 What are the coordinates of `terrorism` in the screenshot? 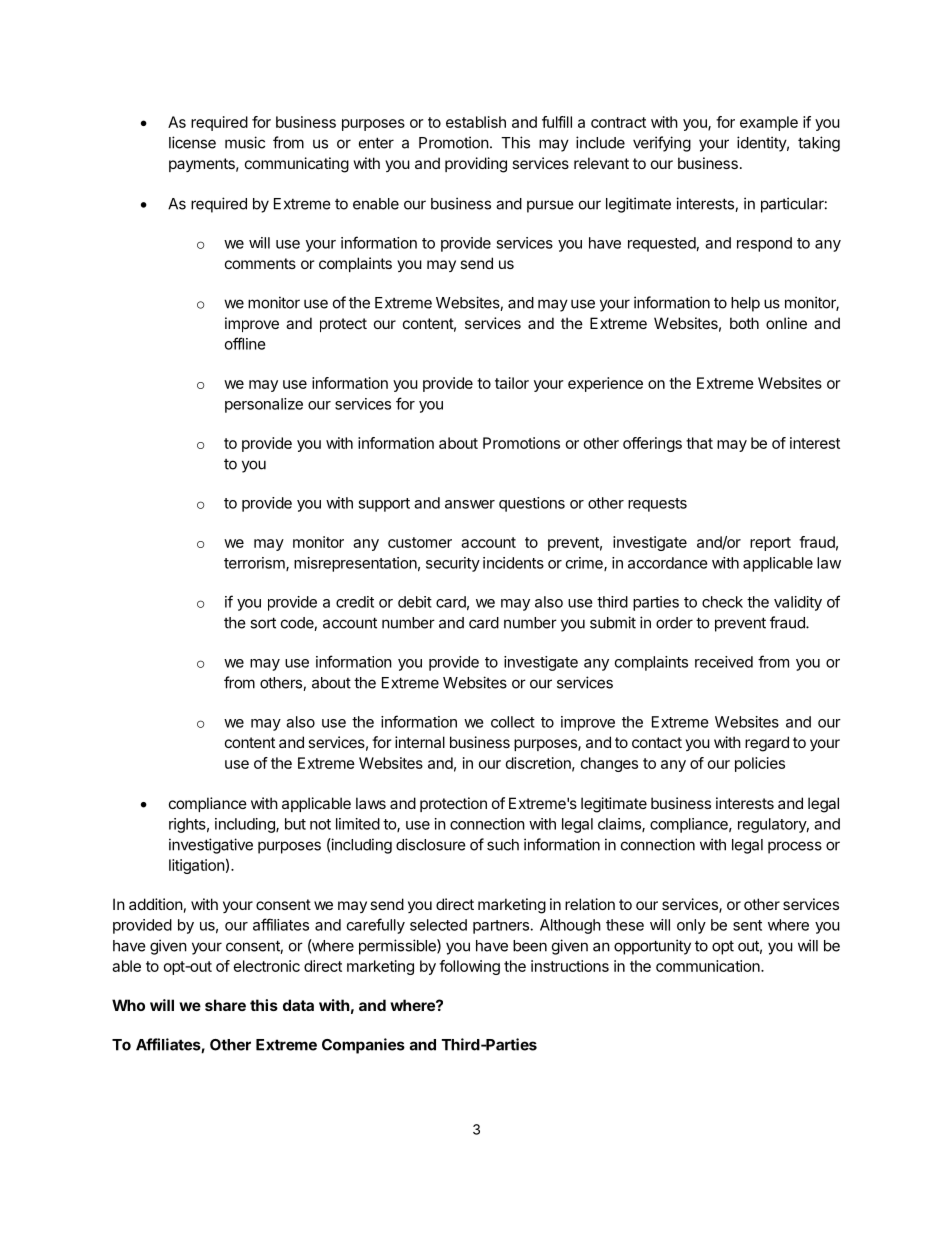 It's located at (255, 564).
